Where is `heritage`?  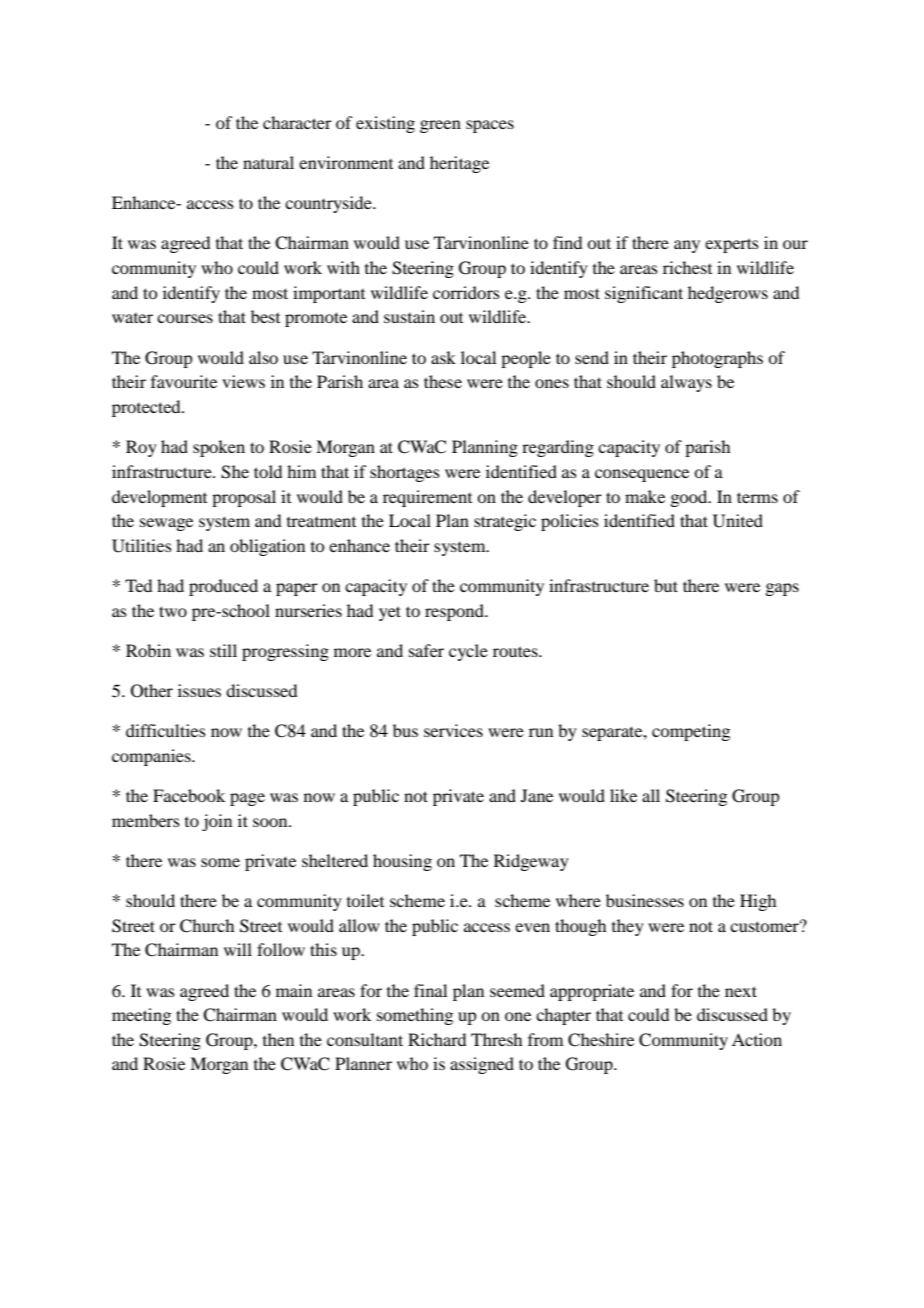
heritage is located at coordinates (459, 164).
